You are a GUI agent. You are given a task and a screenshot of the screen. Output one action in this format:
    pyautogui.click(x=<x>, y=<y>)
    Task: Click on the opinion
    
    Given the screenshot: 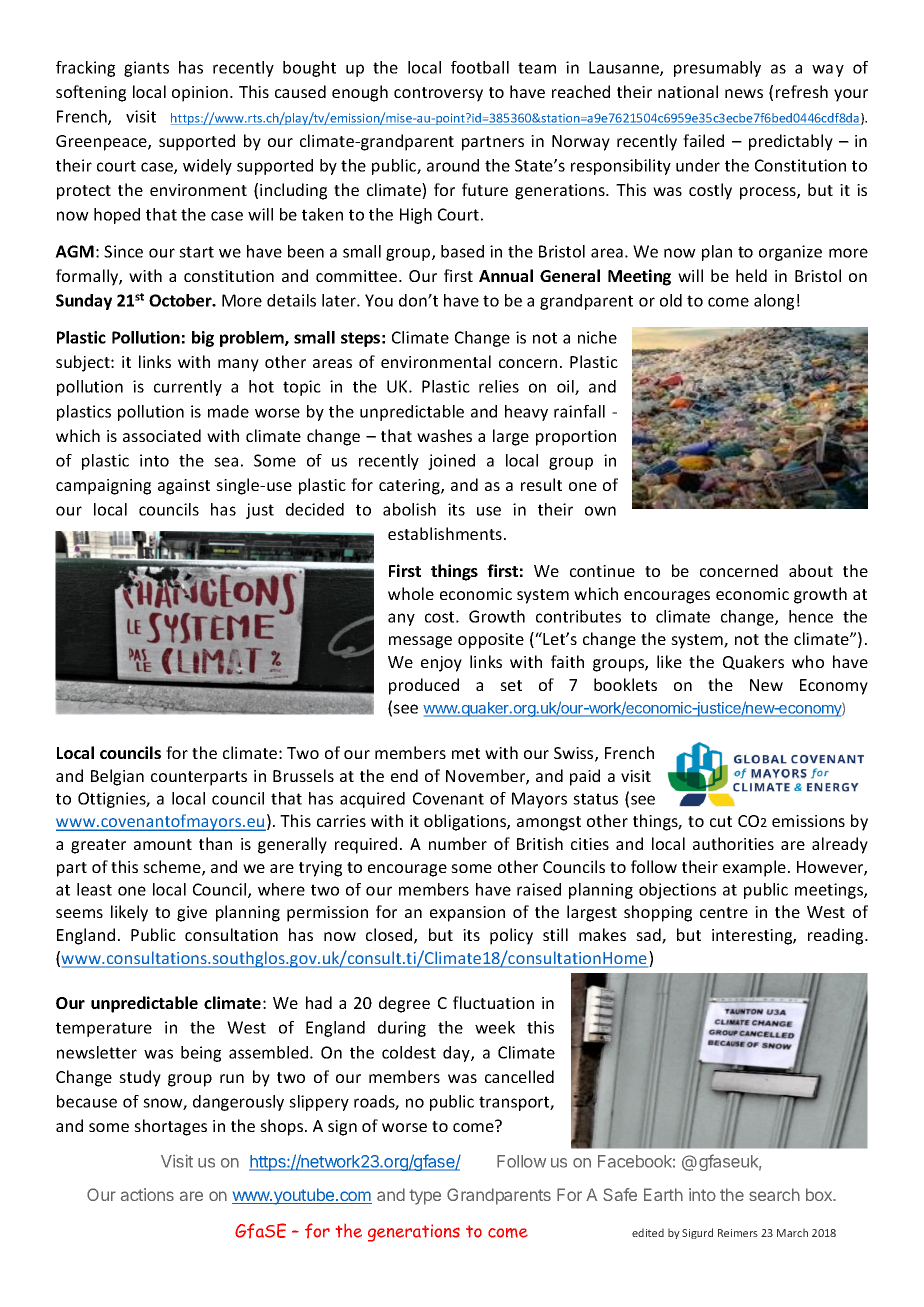 What is the action you would take?
    pyautogui.click(x=200, y=94)
